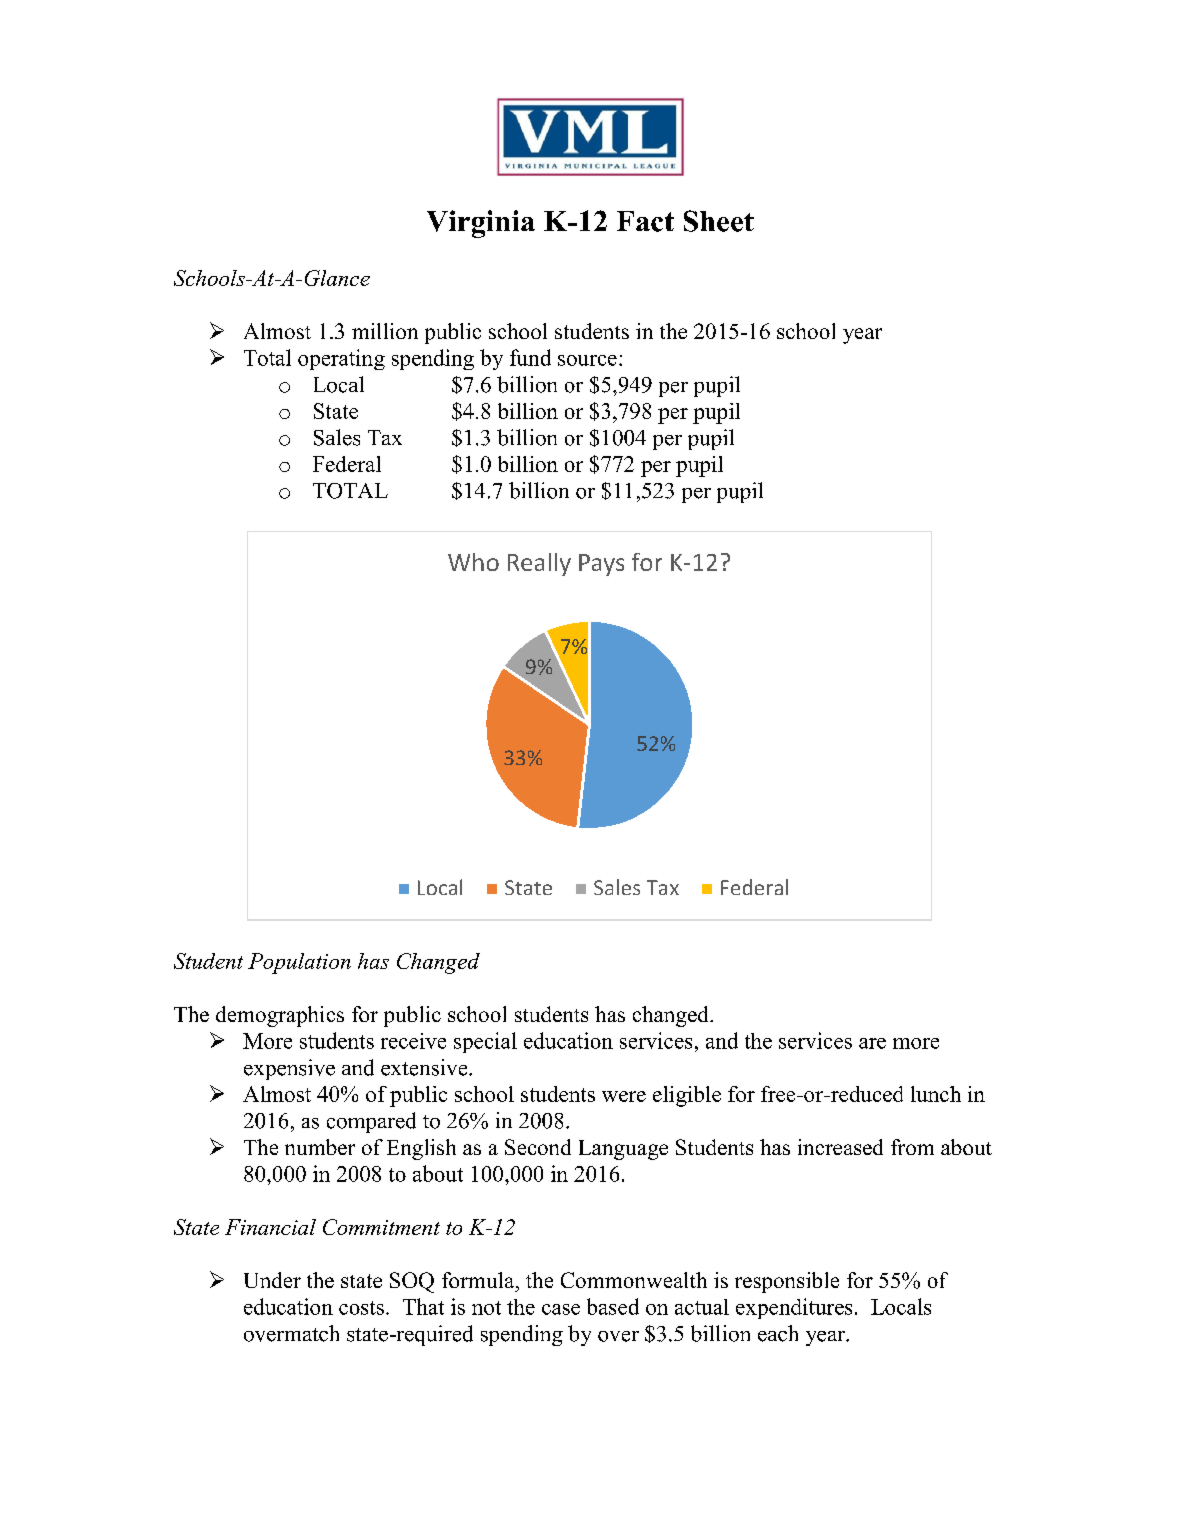  I want to click on costs, so click(361, 1308).
